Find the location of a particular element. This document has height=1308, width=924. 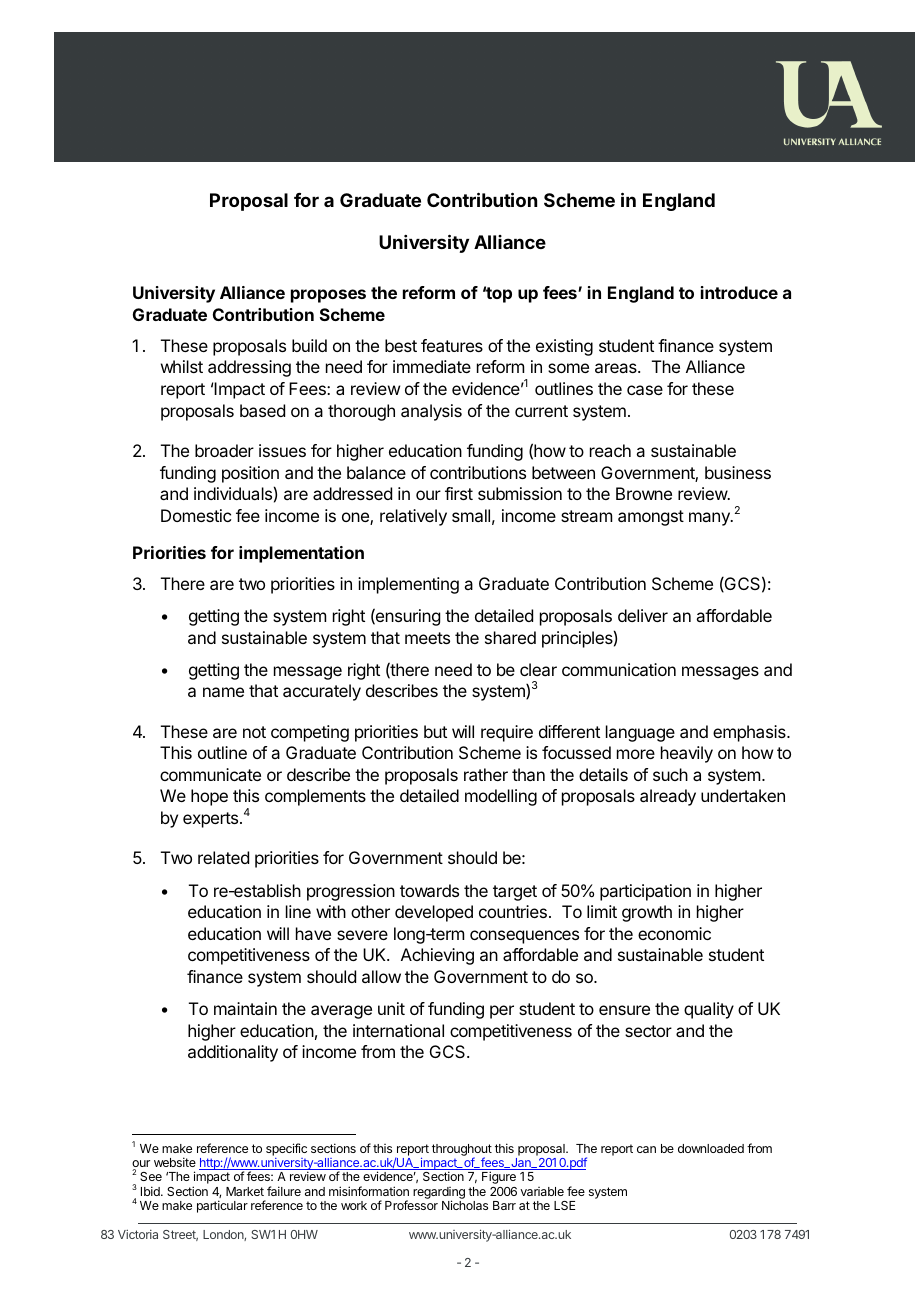

particular is located at coordinates (222, 1206).
